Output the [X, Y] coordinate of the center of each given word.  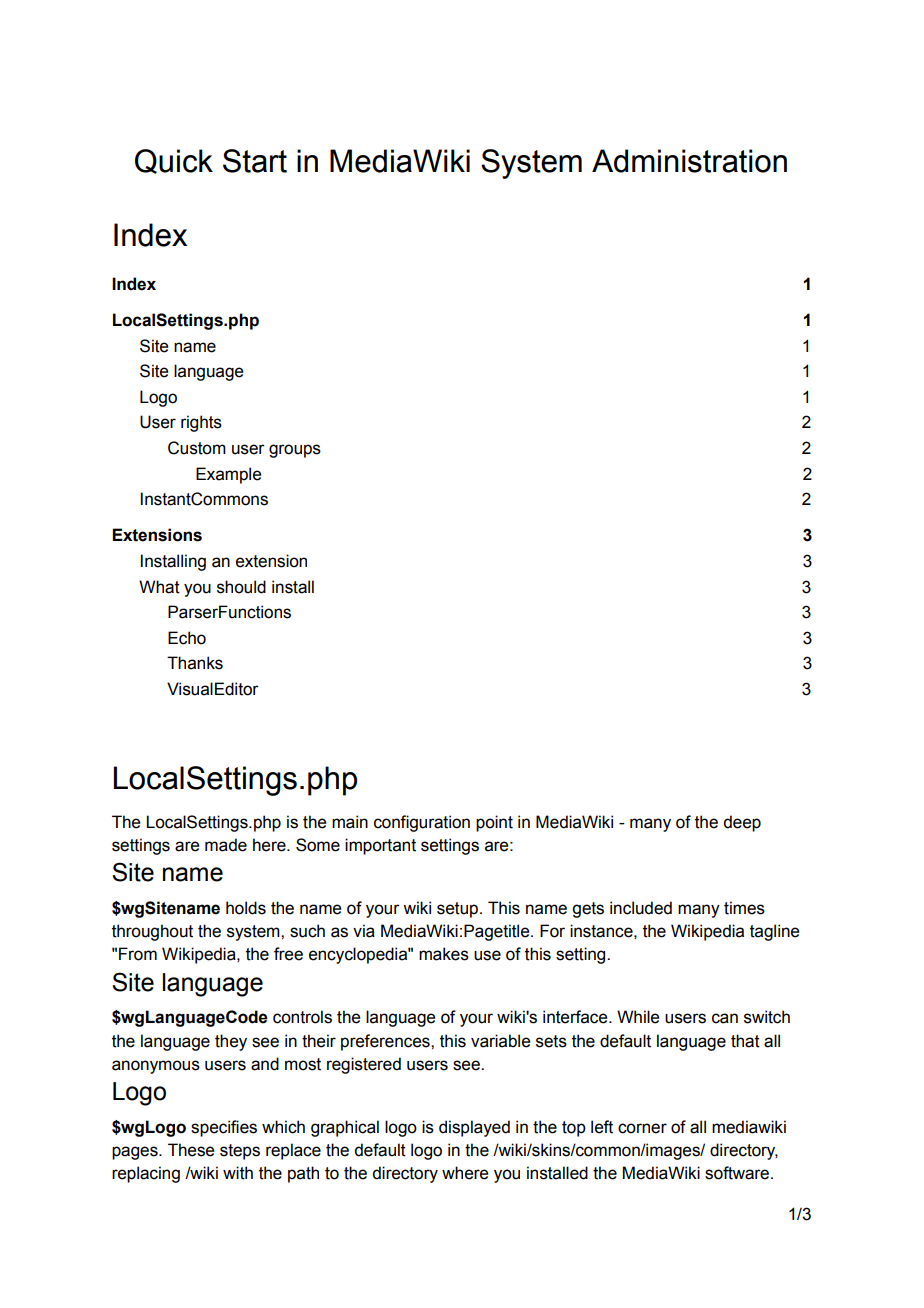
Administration [689, 161]
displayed [474, 1128]
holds [246, 908]
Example [228, 475]
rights [201, 423]
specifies [224, 1128]
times [744, 908]
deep [742, 823]
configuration [422, 823]
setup [457, 910]
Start [255, 161]
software [738, 1173]
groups [295, 451]
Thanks [195, 663]
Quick [174, 161]
